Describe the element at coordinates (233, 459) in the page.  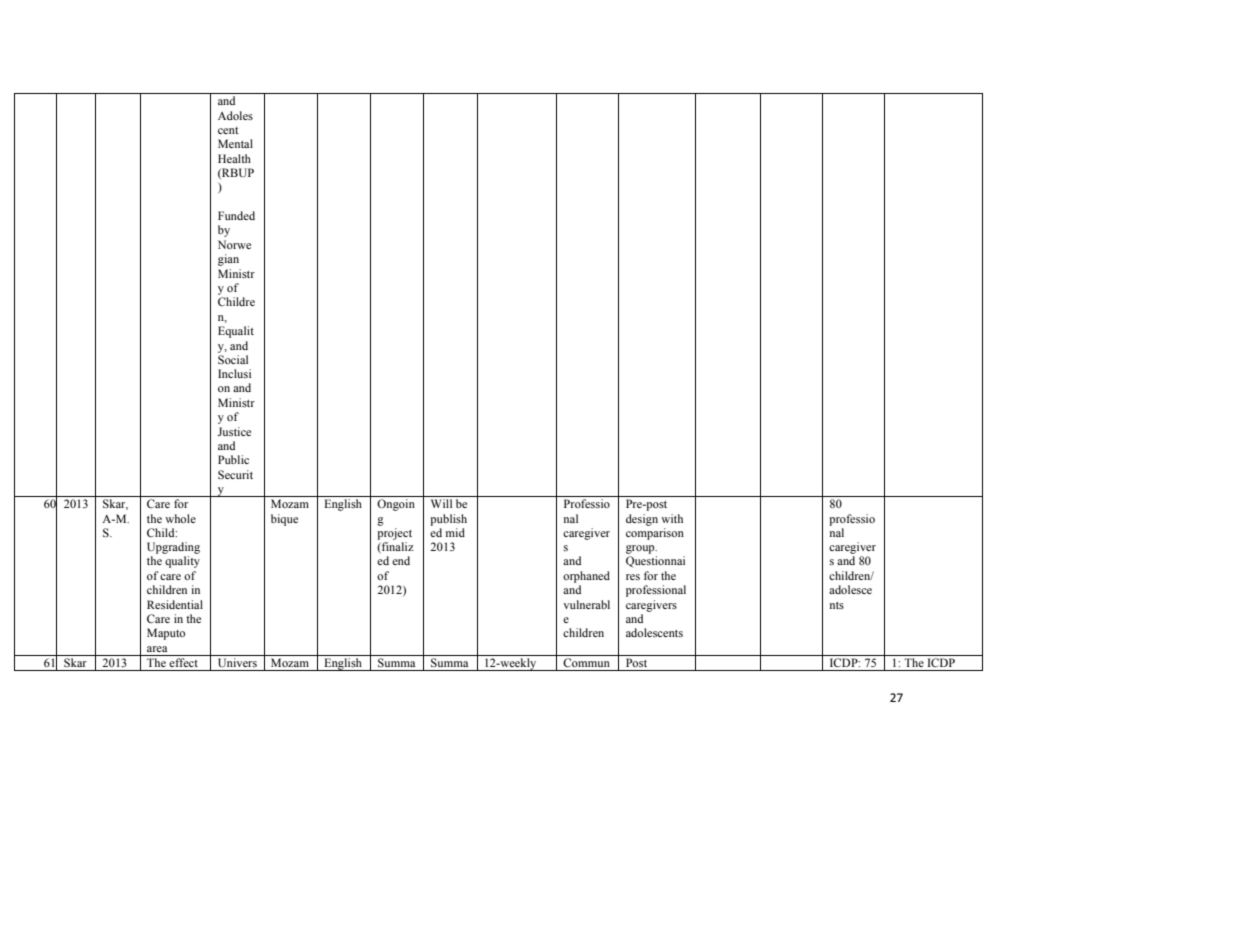
I see `Public` at that location.
